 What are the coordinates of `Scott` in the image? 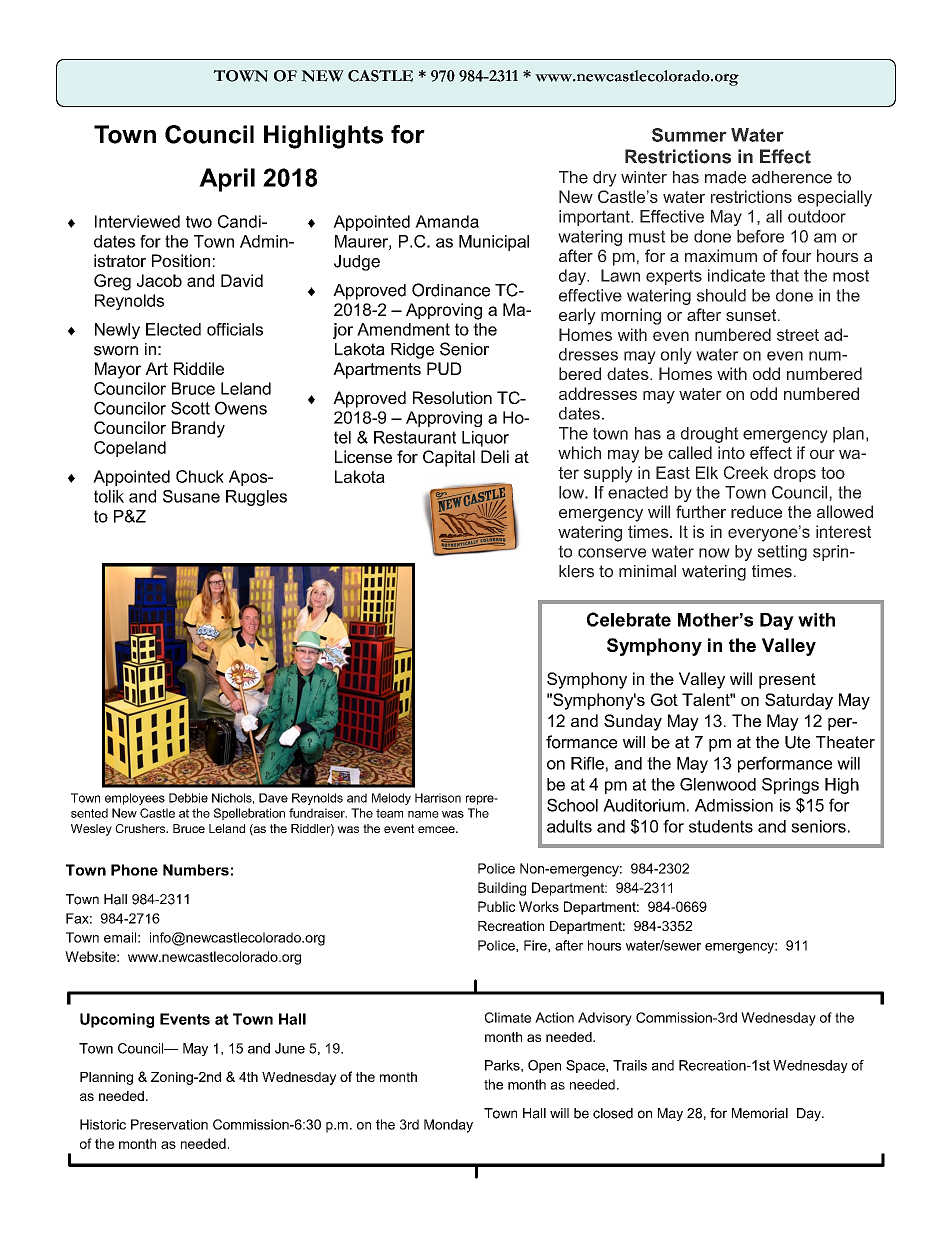 It's located at (190, 408).
